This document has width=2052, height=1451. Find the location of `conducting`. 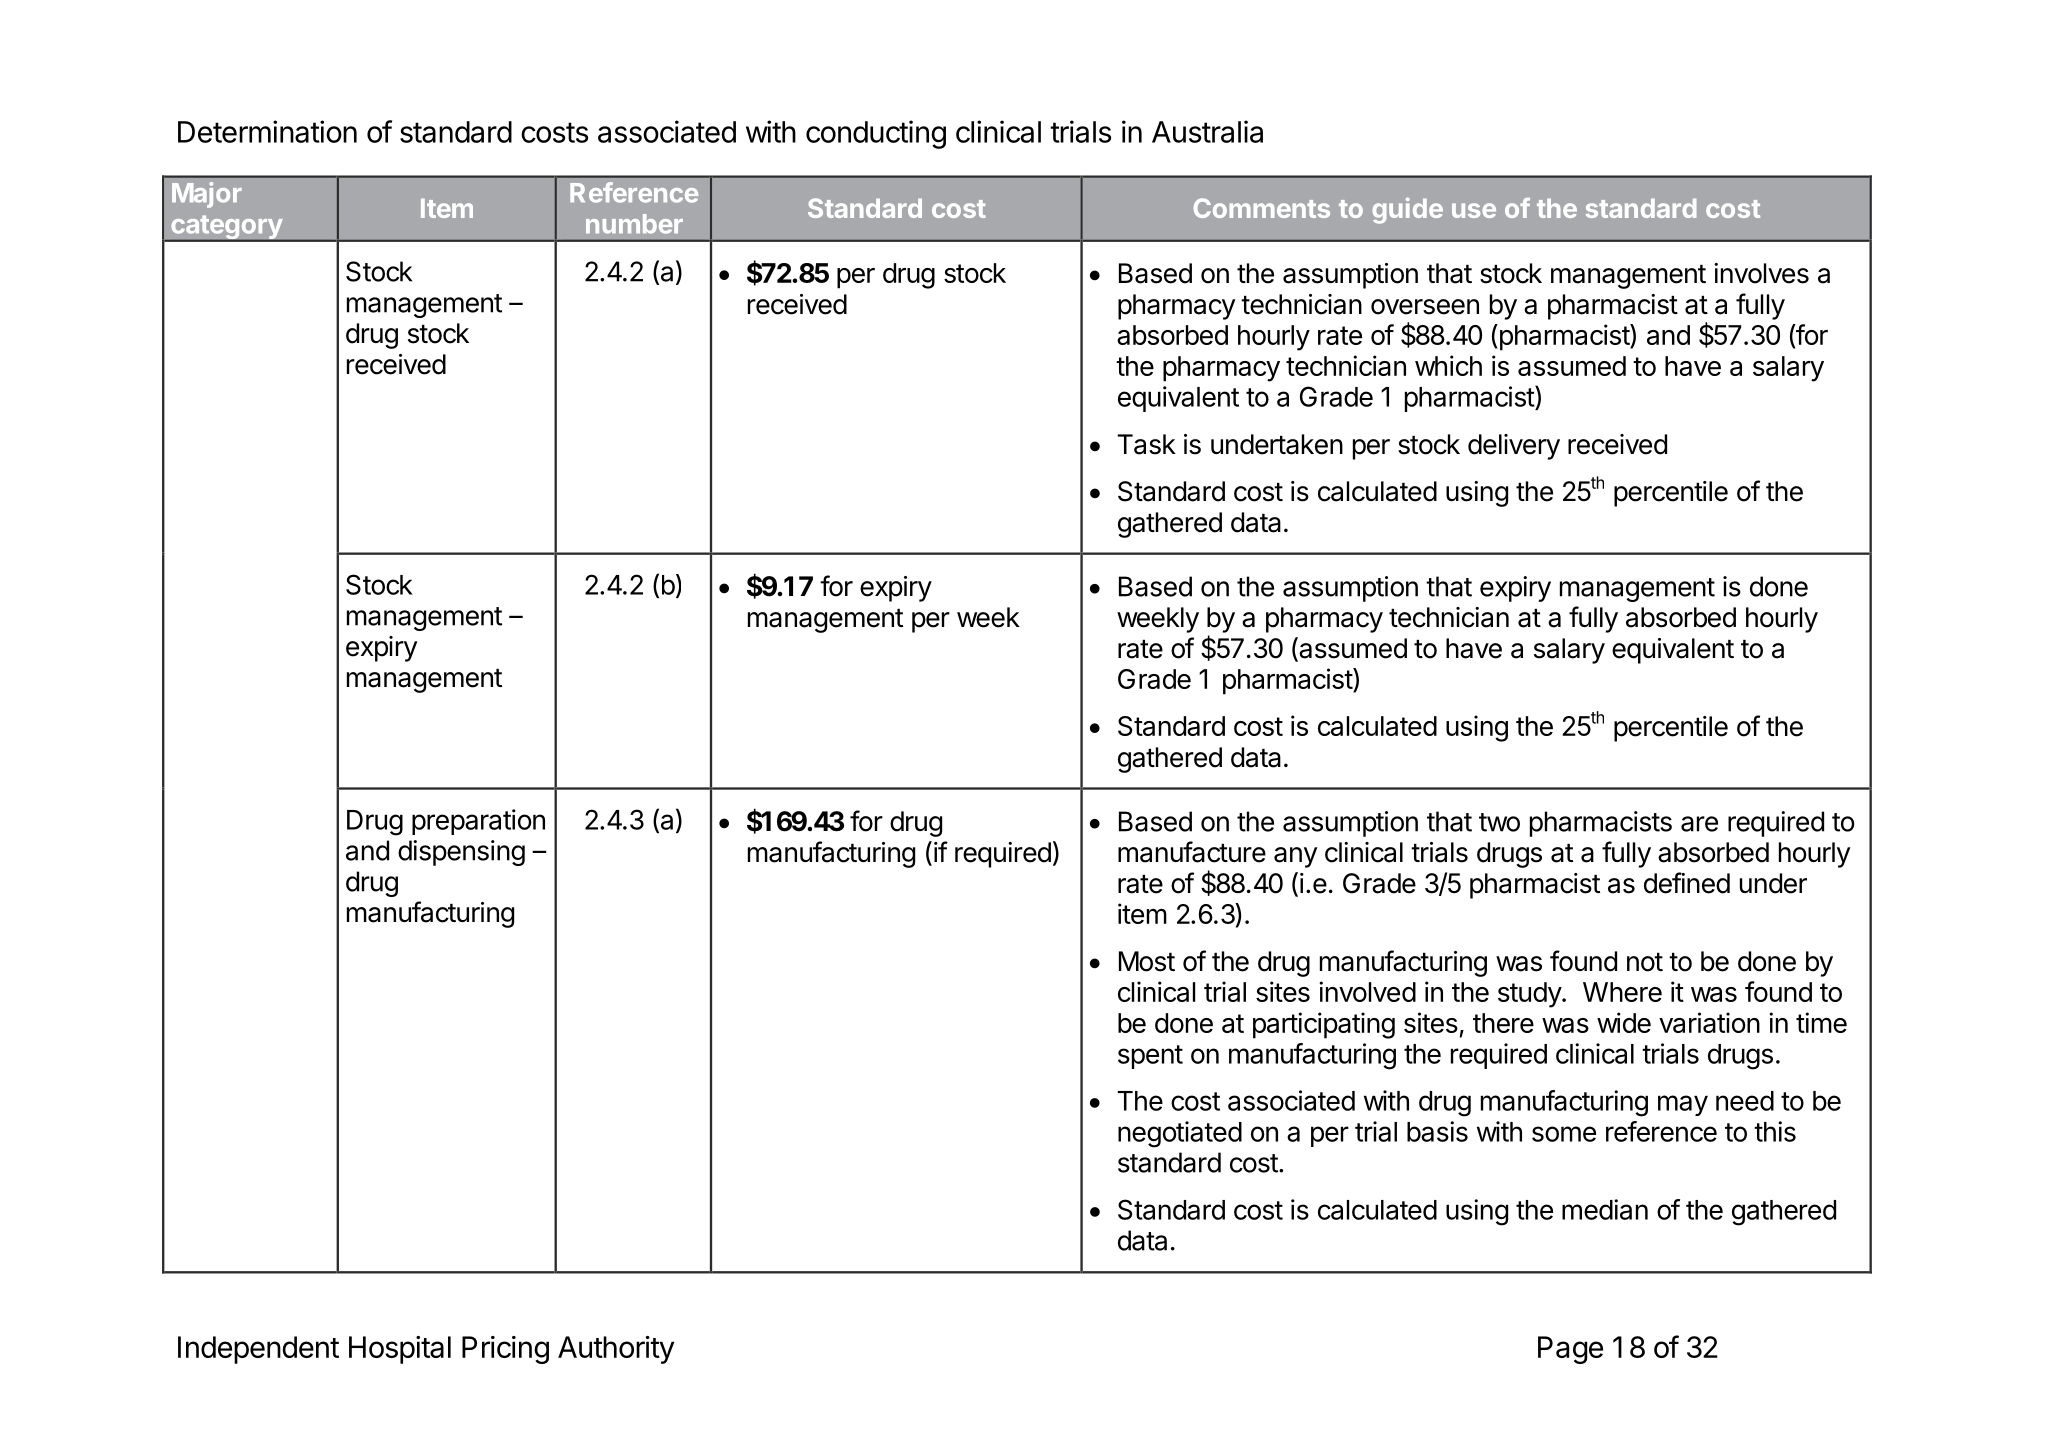

conducting is located at coordinates (876, 134).
